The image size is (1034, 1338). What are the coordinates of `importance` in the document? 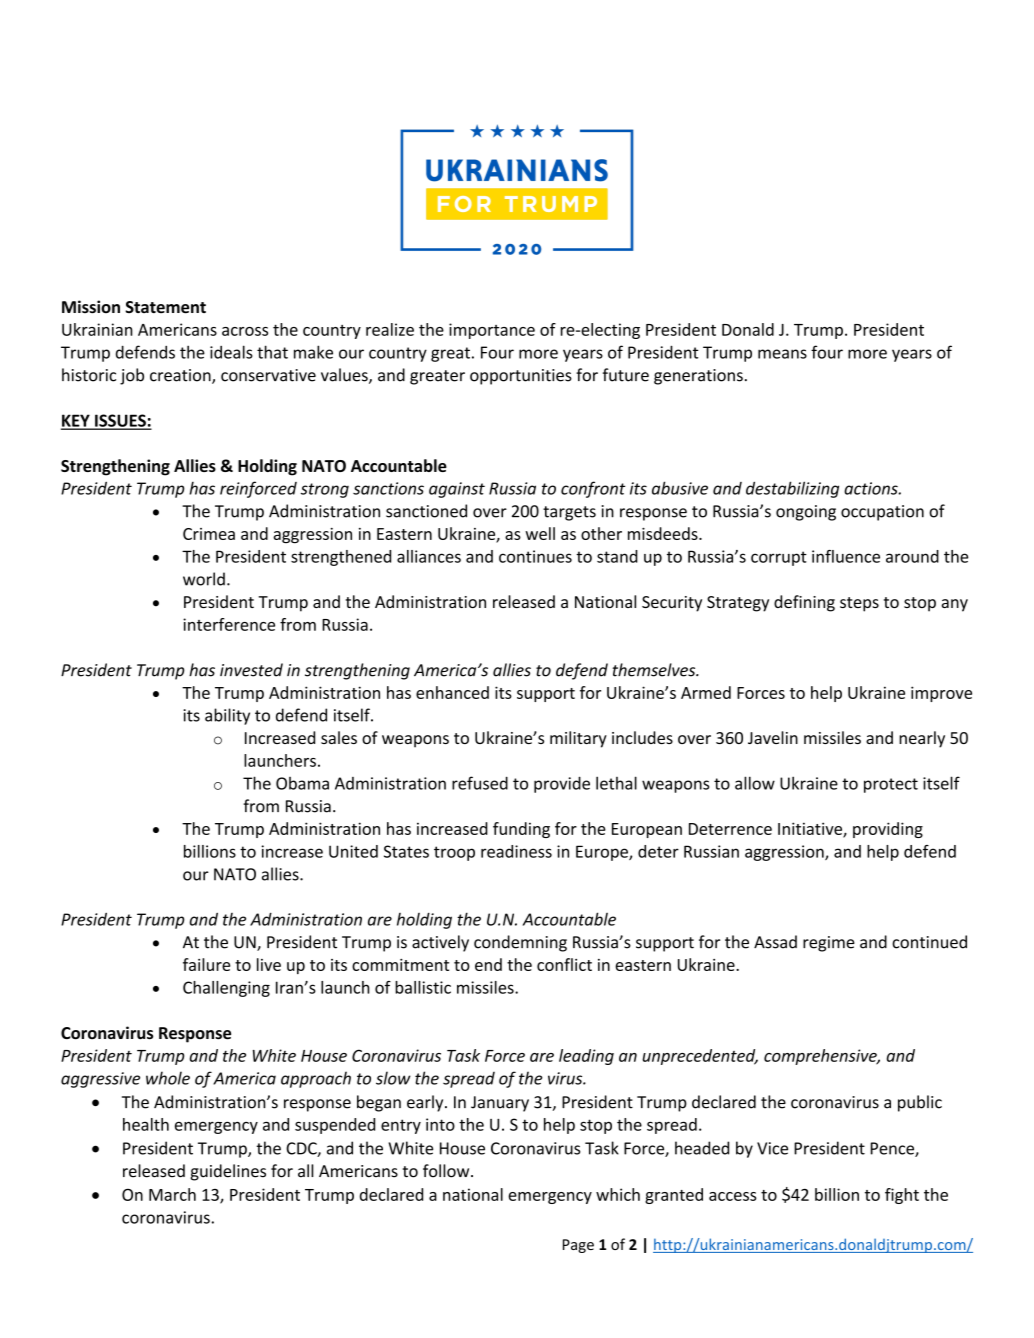 It's located at (492, 331).
